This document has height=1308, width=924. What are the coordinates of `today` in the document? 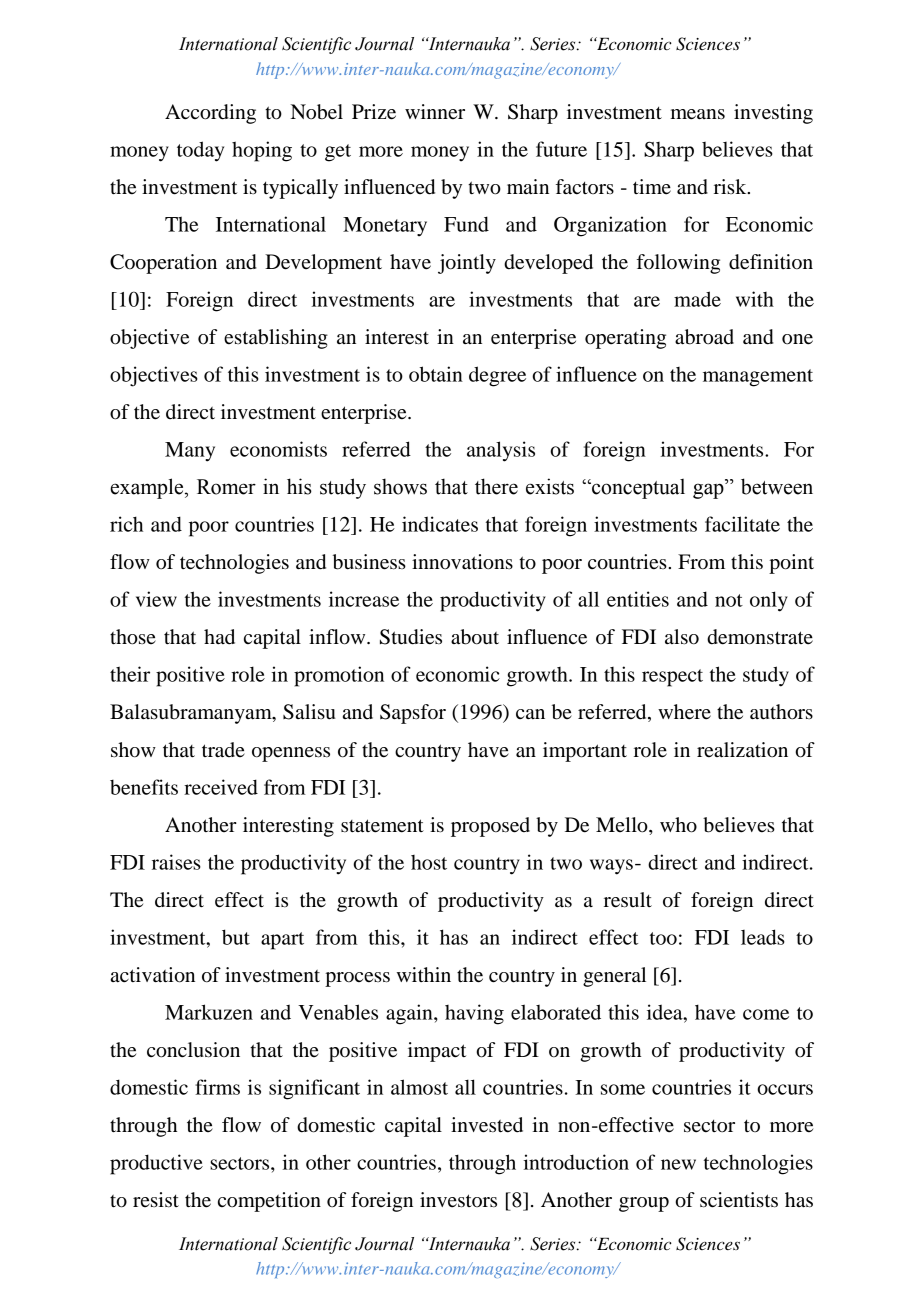 It's located at (200, 151).
